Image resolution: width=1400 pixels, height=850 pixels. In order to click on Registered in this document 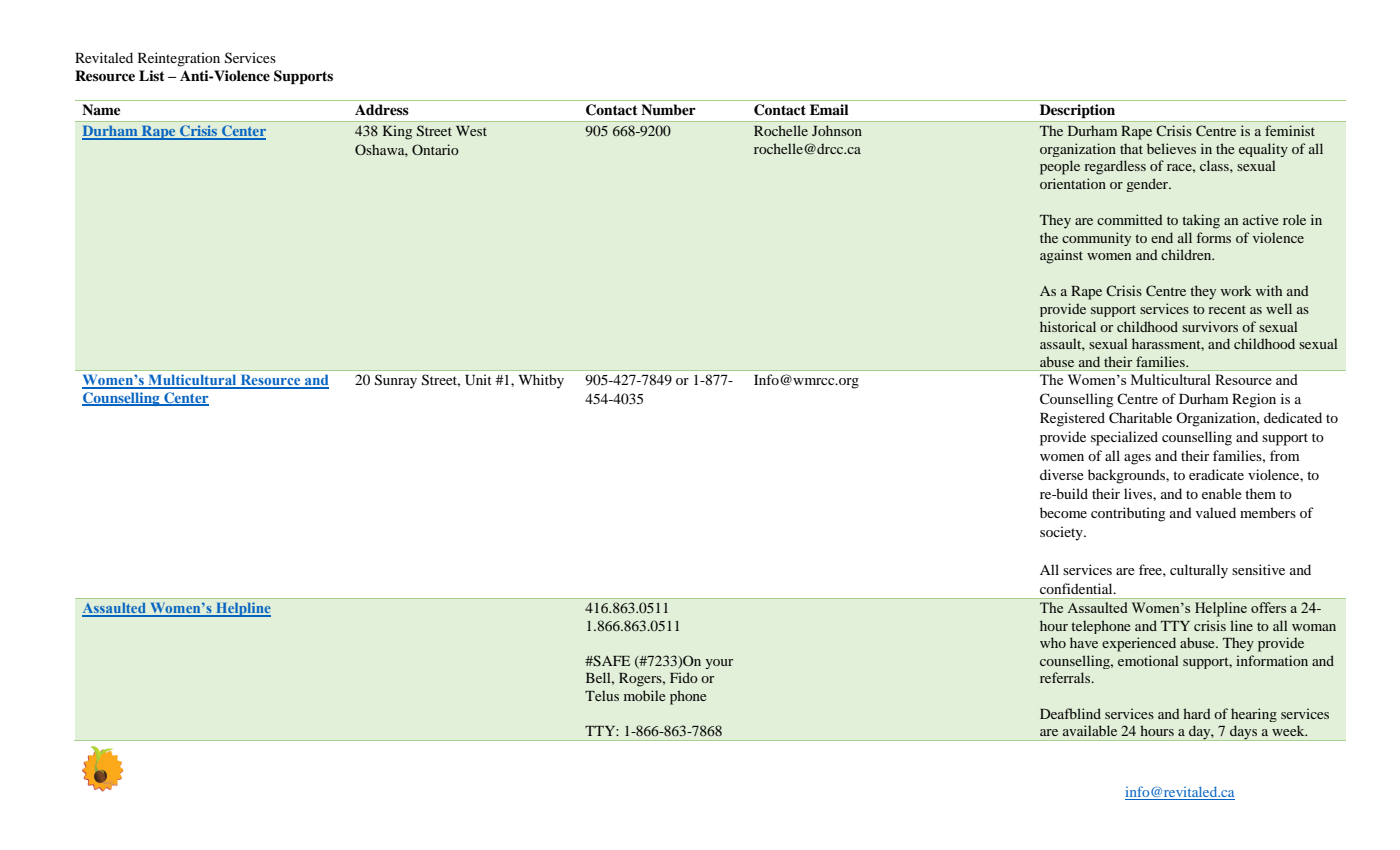, I will do `click(1072, 419)`.
